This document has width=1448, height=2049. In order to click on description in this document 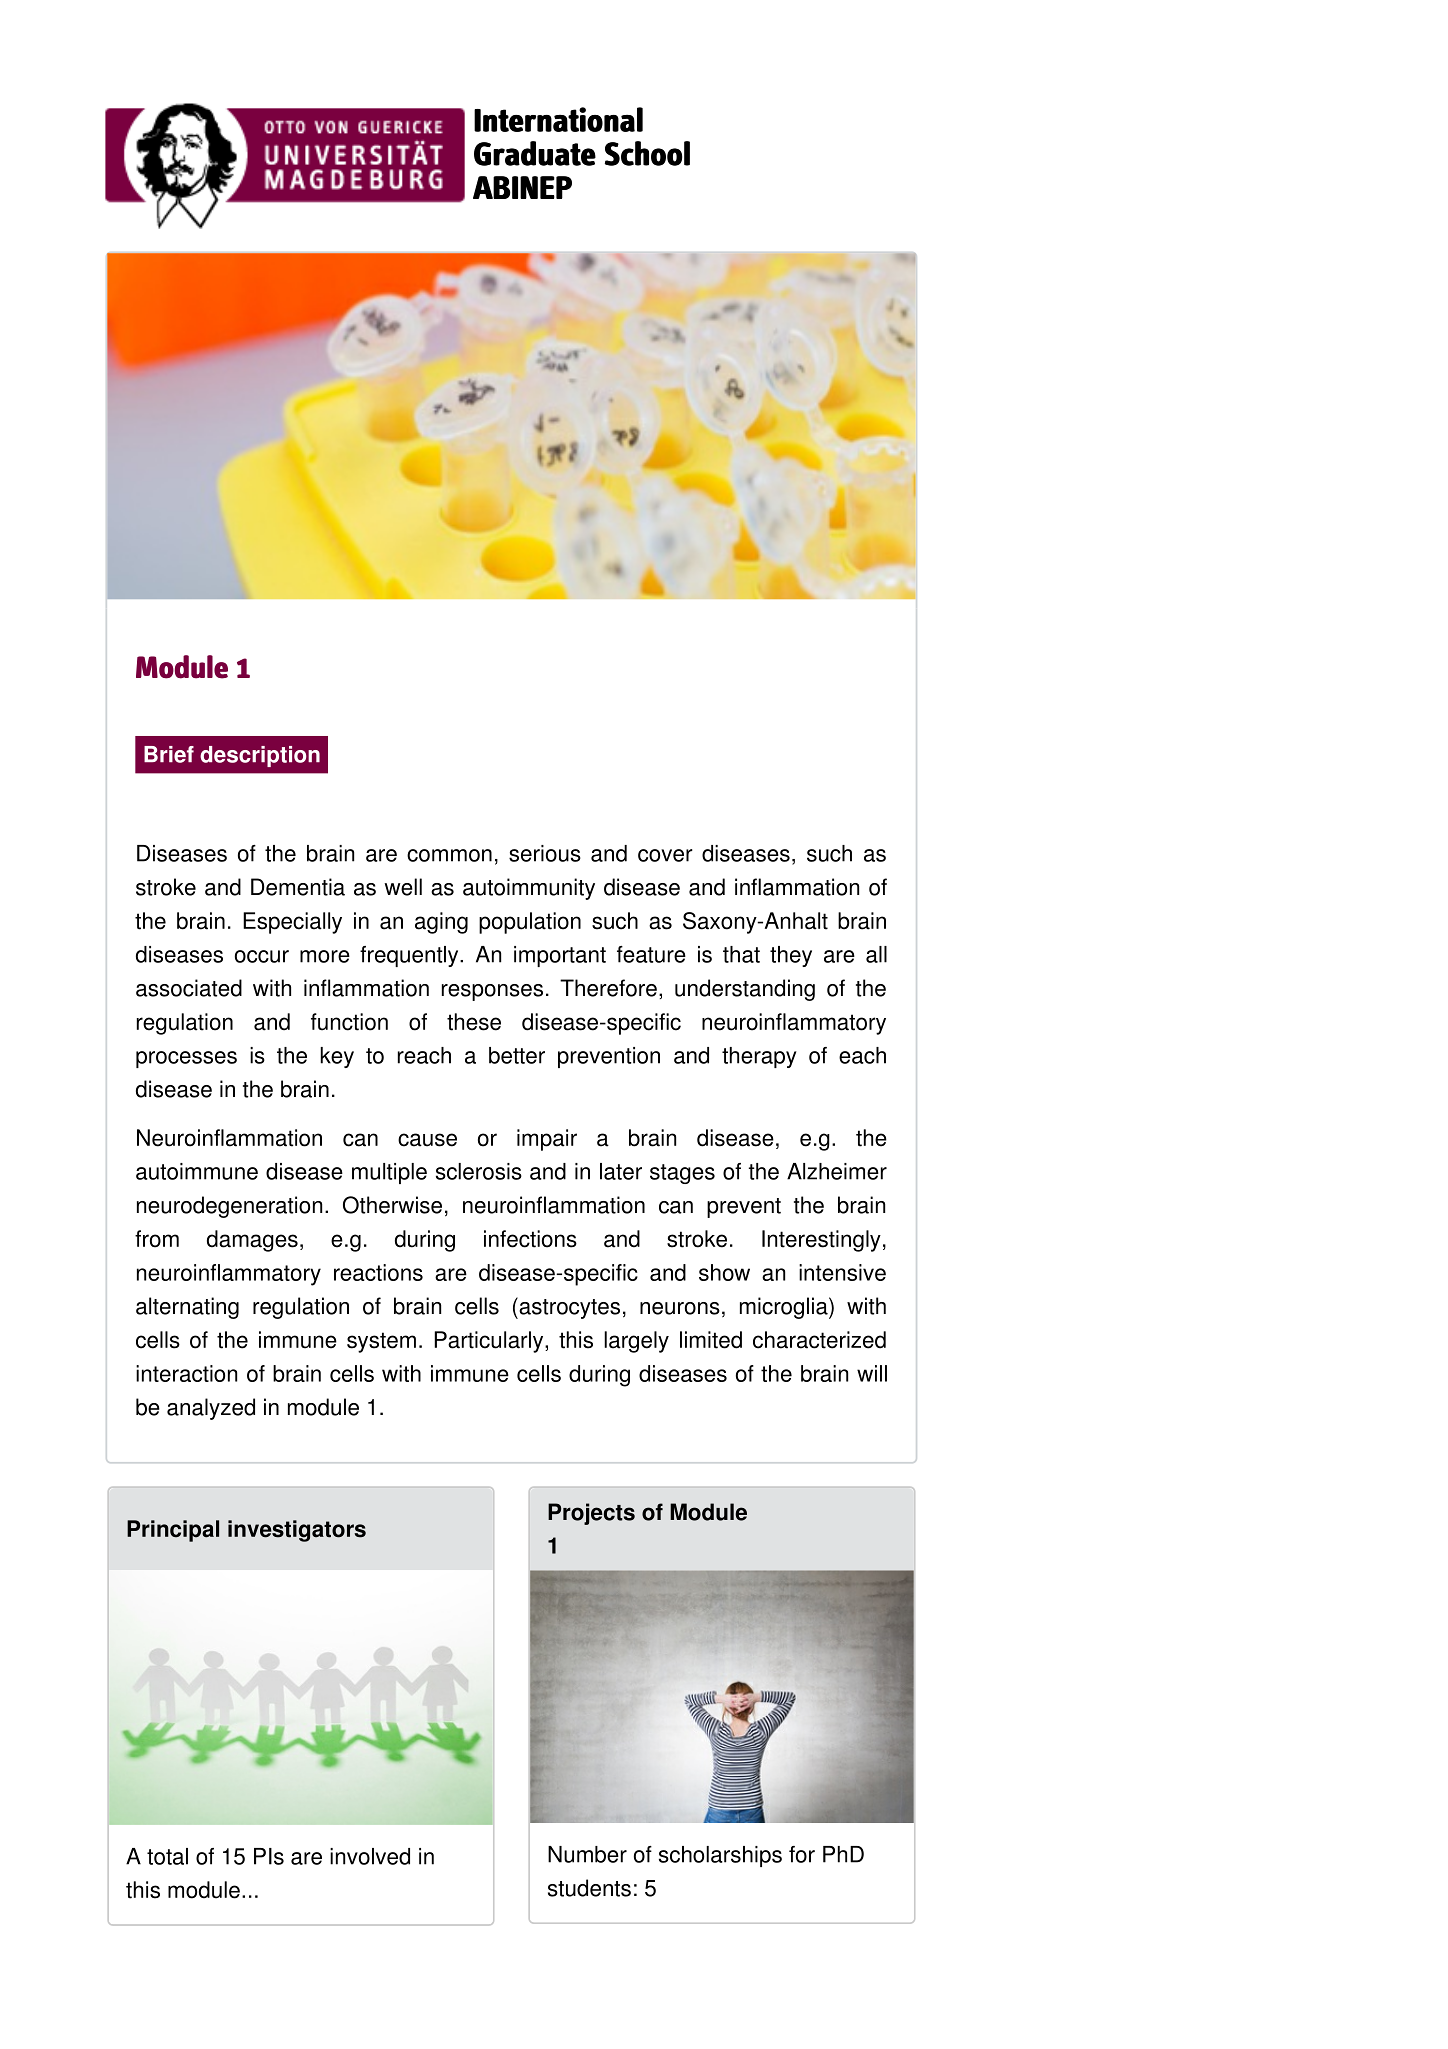, I will do `click(260, 756)`.
